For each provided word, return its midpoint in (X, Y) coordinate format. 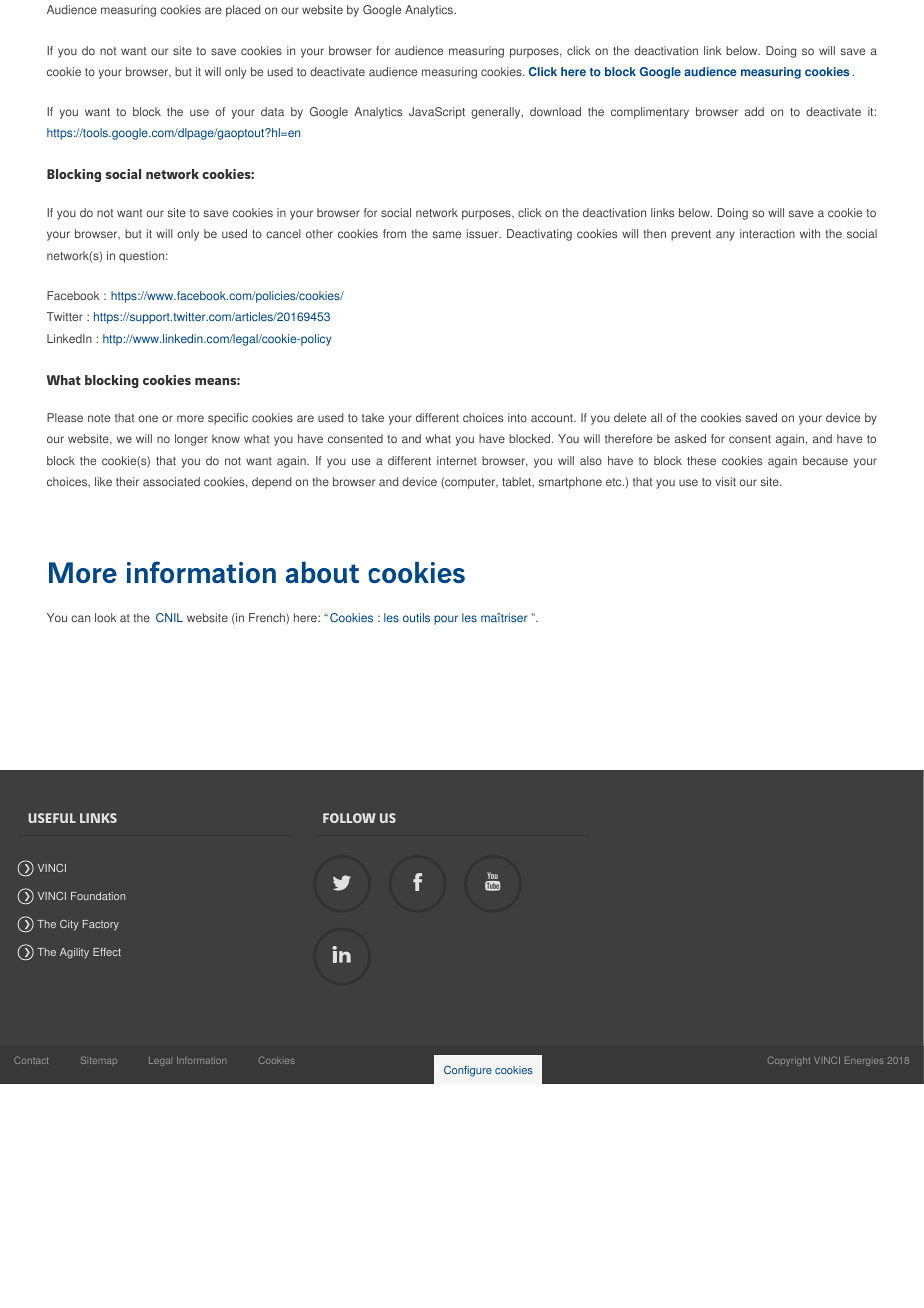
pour (446, 620)
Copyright (789, 1061)
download (555, 111)
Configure (468, 1071)
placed (243, 11)
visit (725, 481)
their (127, 481)
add (754, 111)
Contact (31, 1060)
